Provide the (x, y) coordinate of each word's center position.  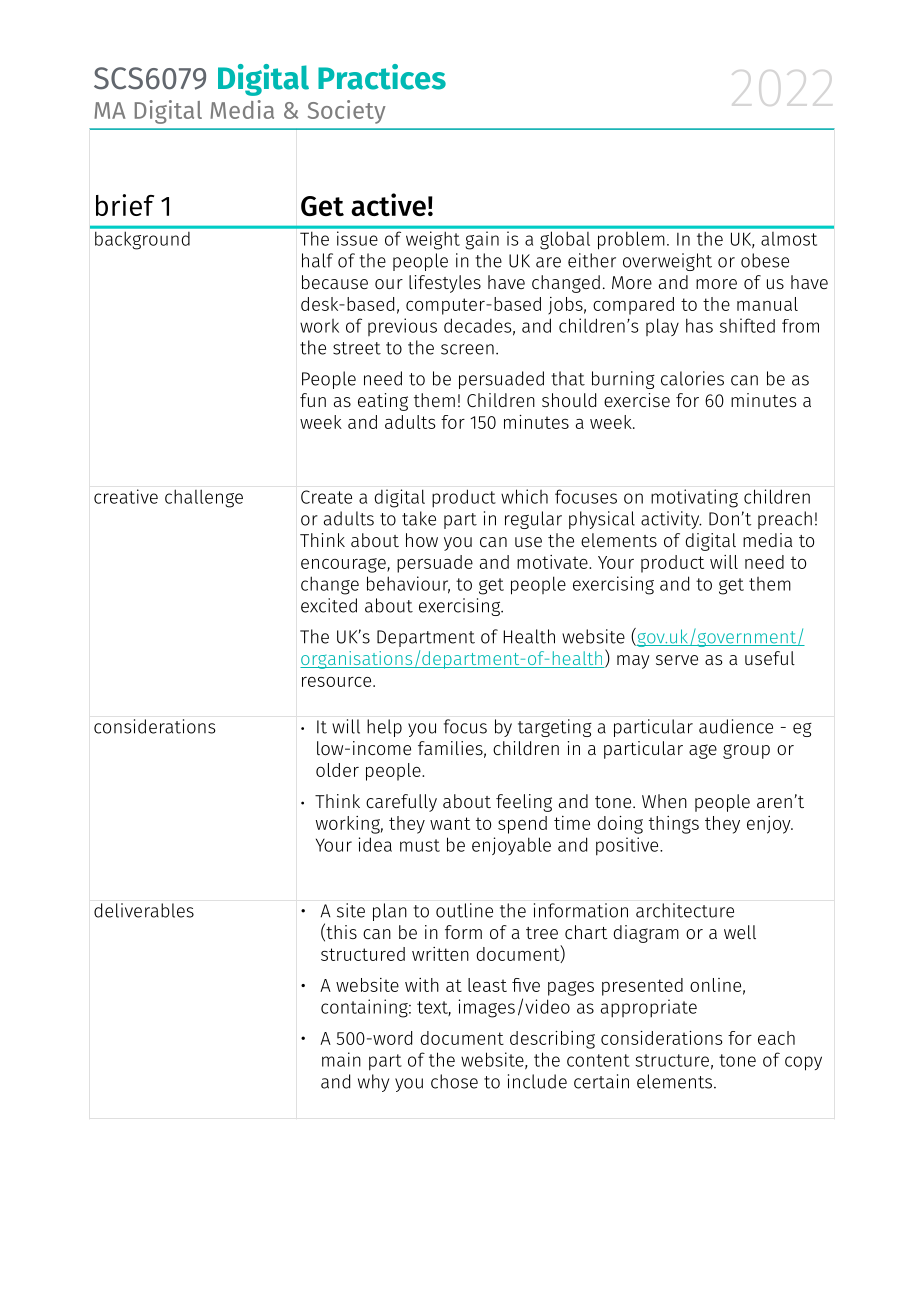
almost (789, 239)
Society (347, 112)
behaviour (408, 584)
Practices (382, 77)
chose (454, 1081)
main (341, 1059)
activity (671, 520)
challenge (204, 498)
